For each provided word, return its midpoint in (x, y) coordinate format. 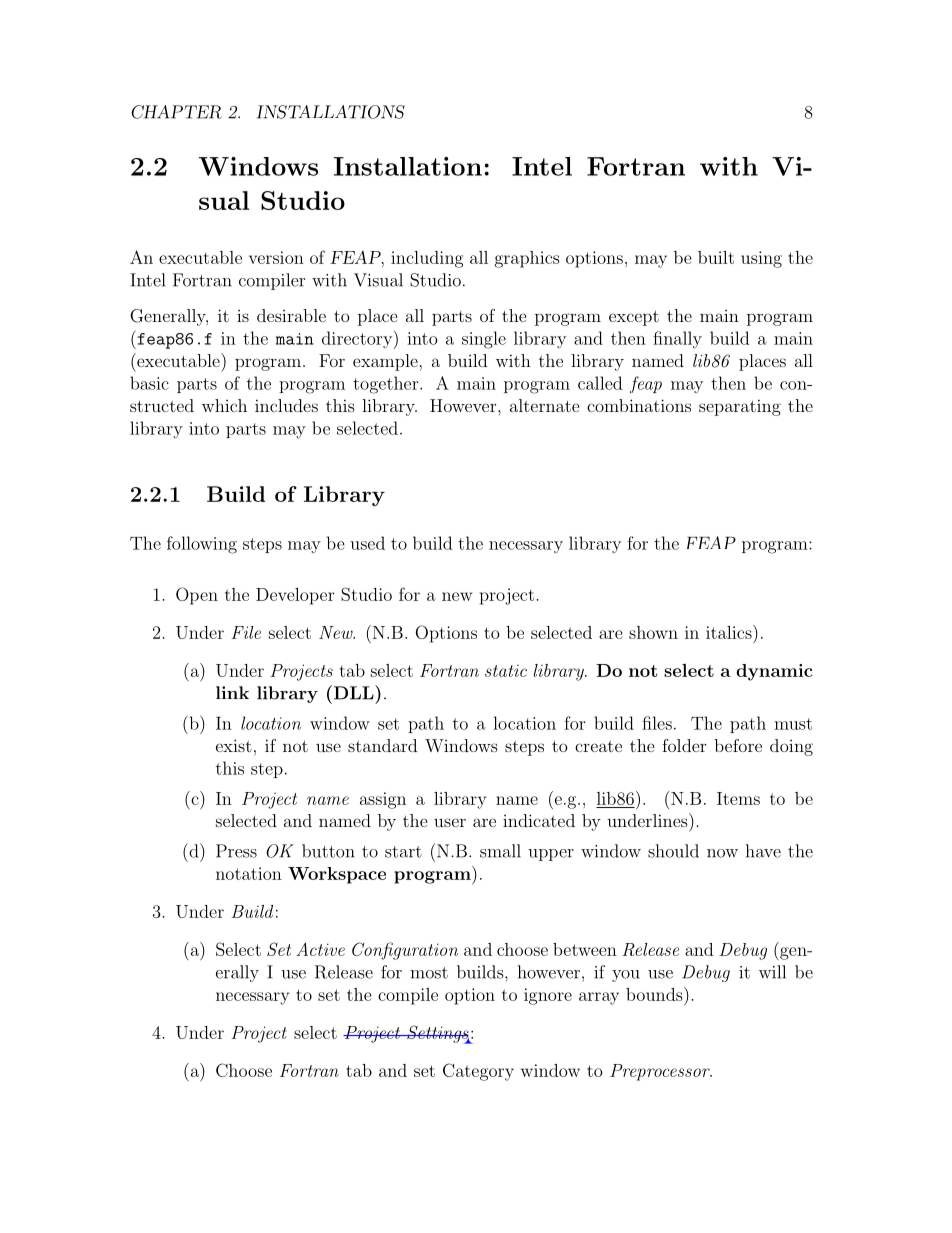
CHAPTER (176, 112)
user (450, 822)
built (716, 257)
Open (197, 596)
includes (286, 405)
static (506, 671)
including (427, 259)
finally (677, 340)
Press (236, 851)
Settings (438, 1034)
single (484, 340)
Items (738, 798)
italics (730, 632)
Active (320, 949)
